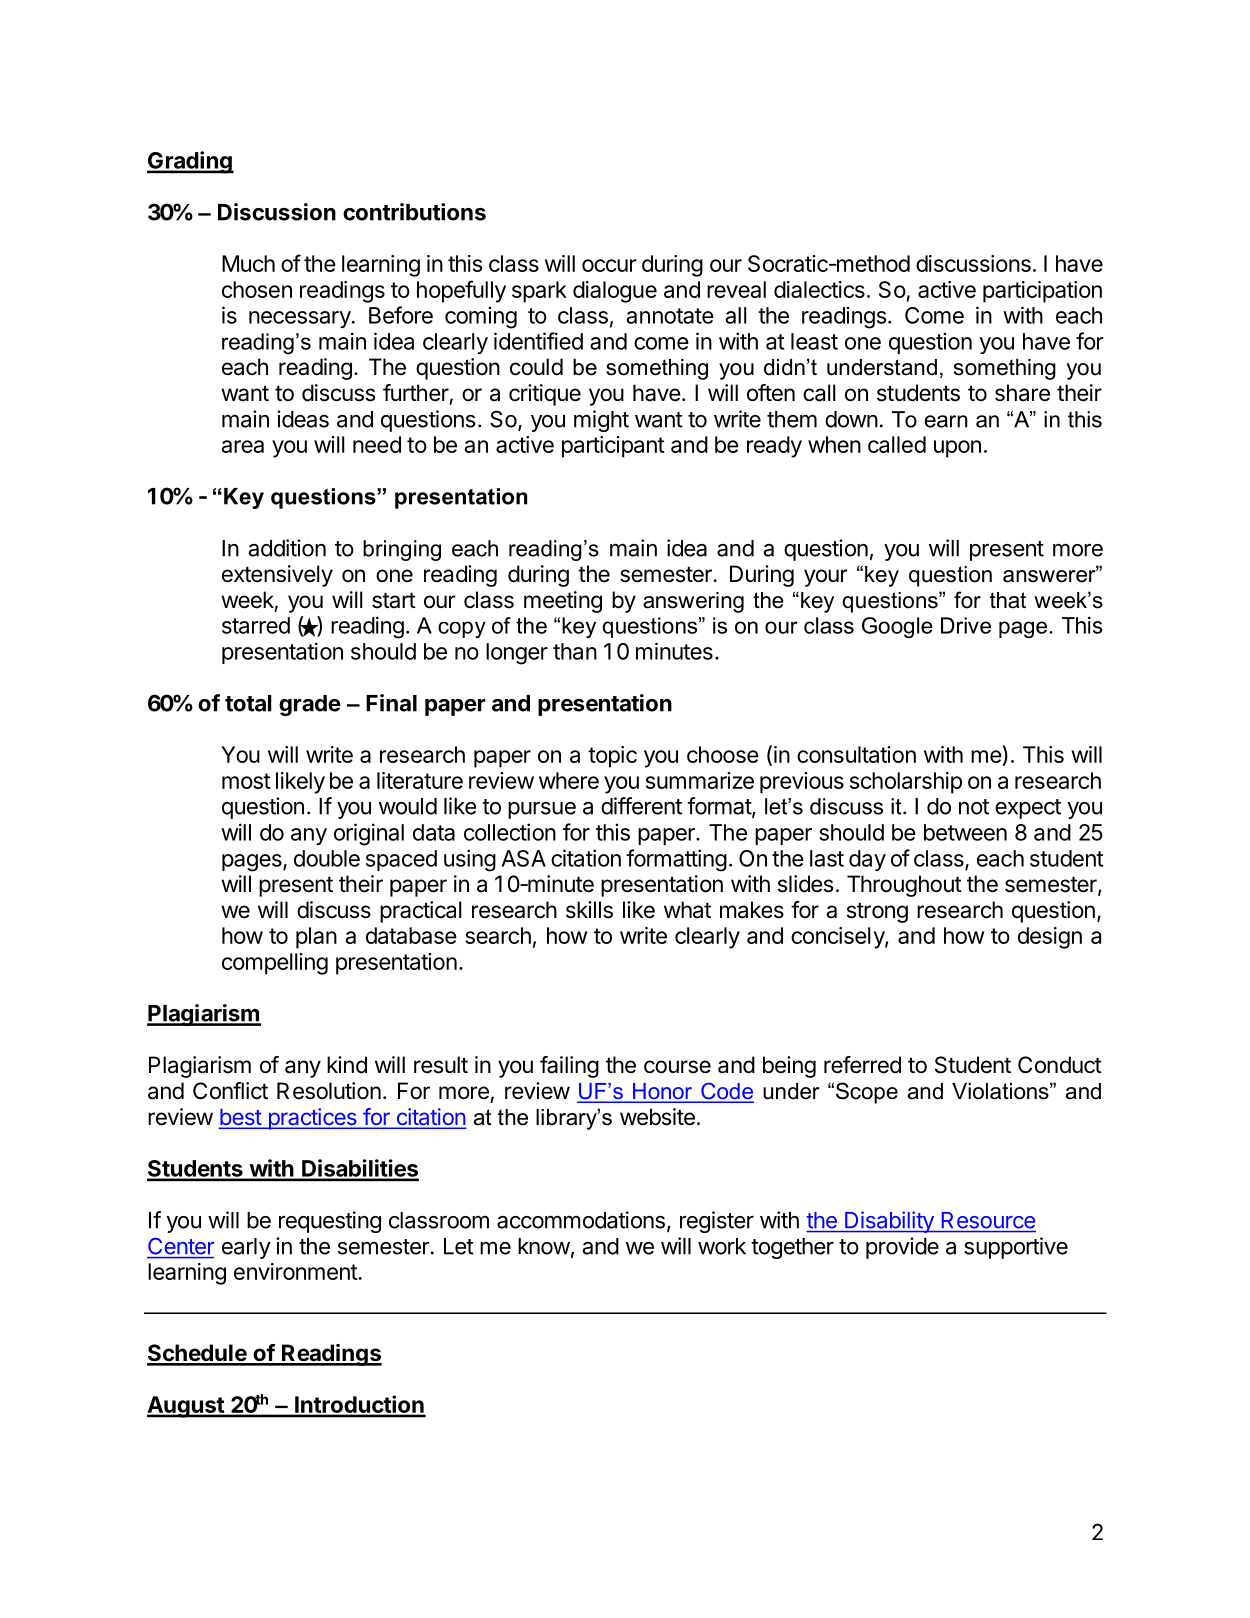  I want to click on topic, so click(612, 757).
